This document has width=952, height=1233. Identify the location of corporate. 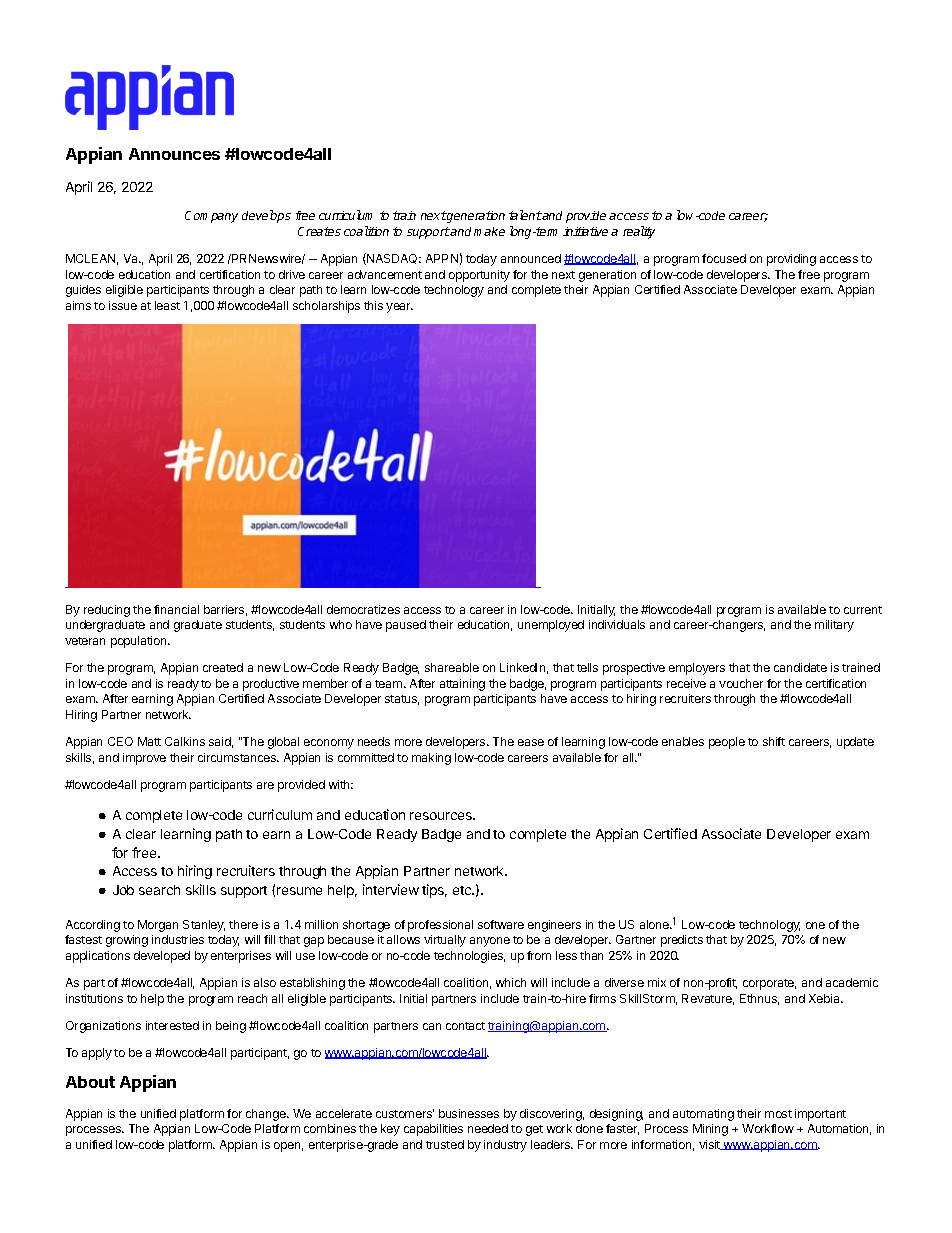
(769, 984).
